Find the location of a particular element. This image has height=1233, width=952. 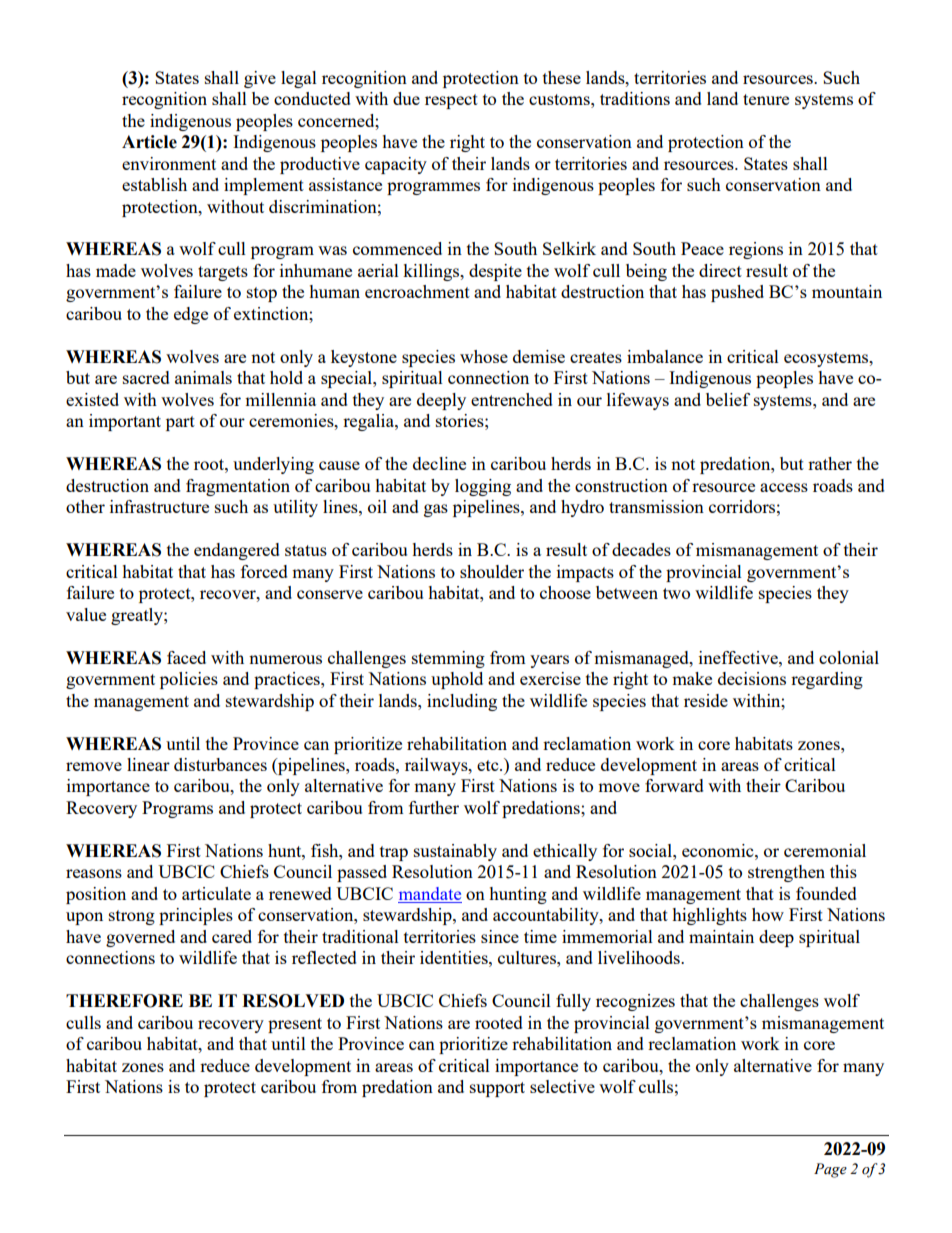

whose is located at coordinates (484, 356).
